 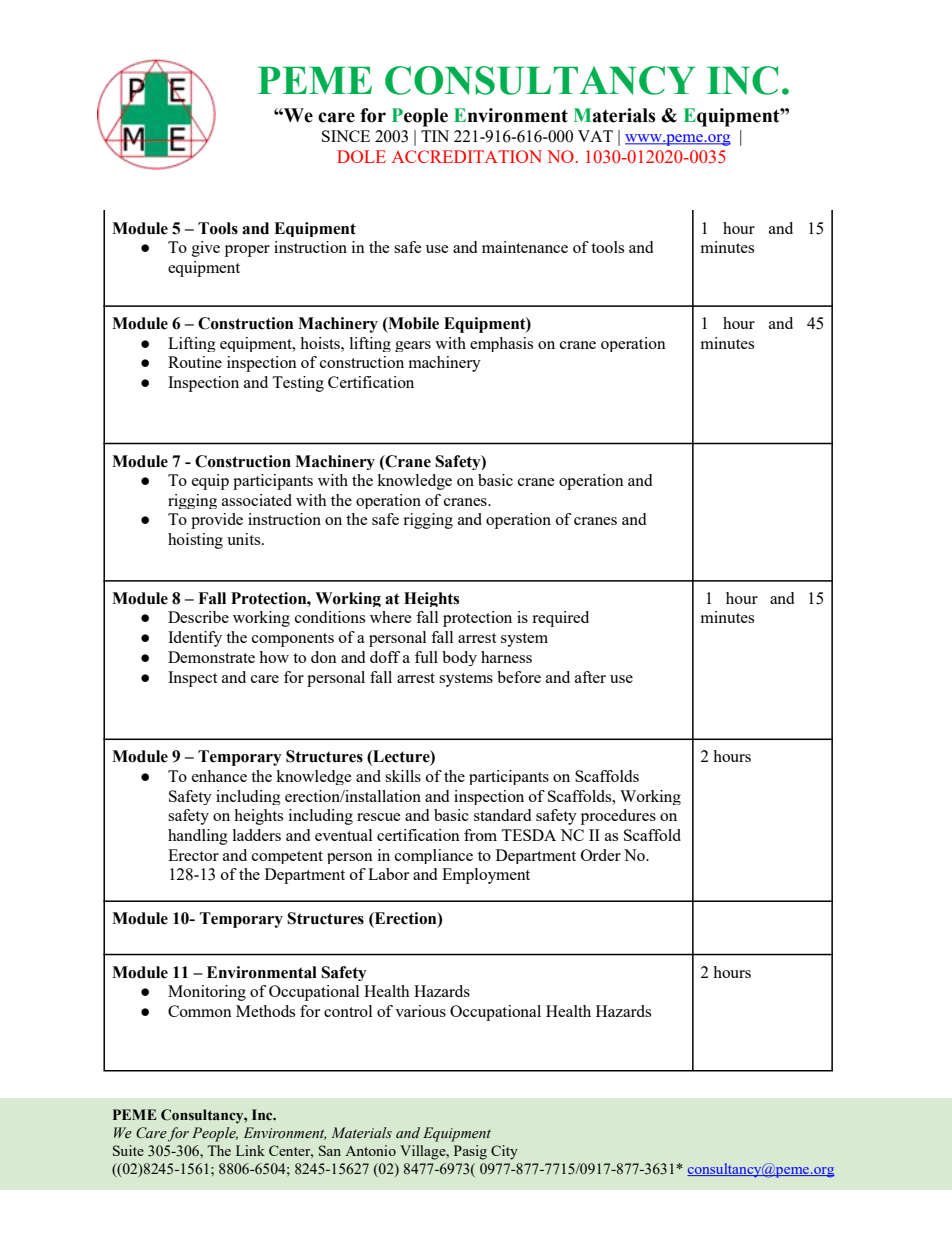 What do you see at coordinates (595, 136) in the screenshot?
I see `VAT` at bounding box center [595, 136].
